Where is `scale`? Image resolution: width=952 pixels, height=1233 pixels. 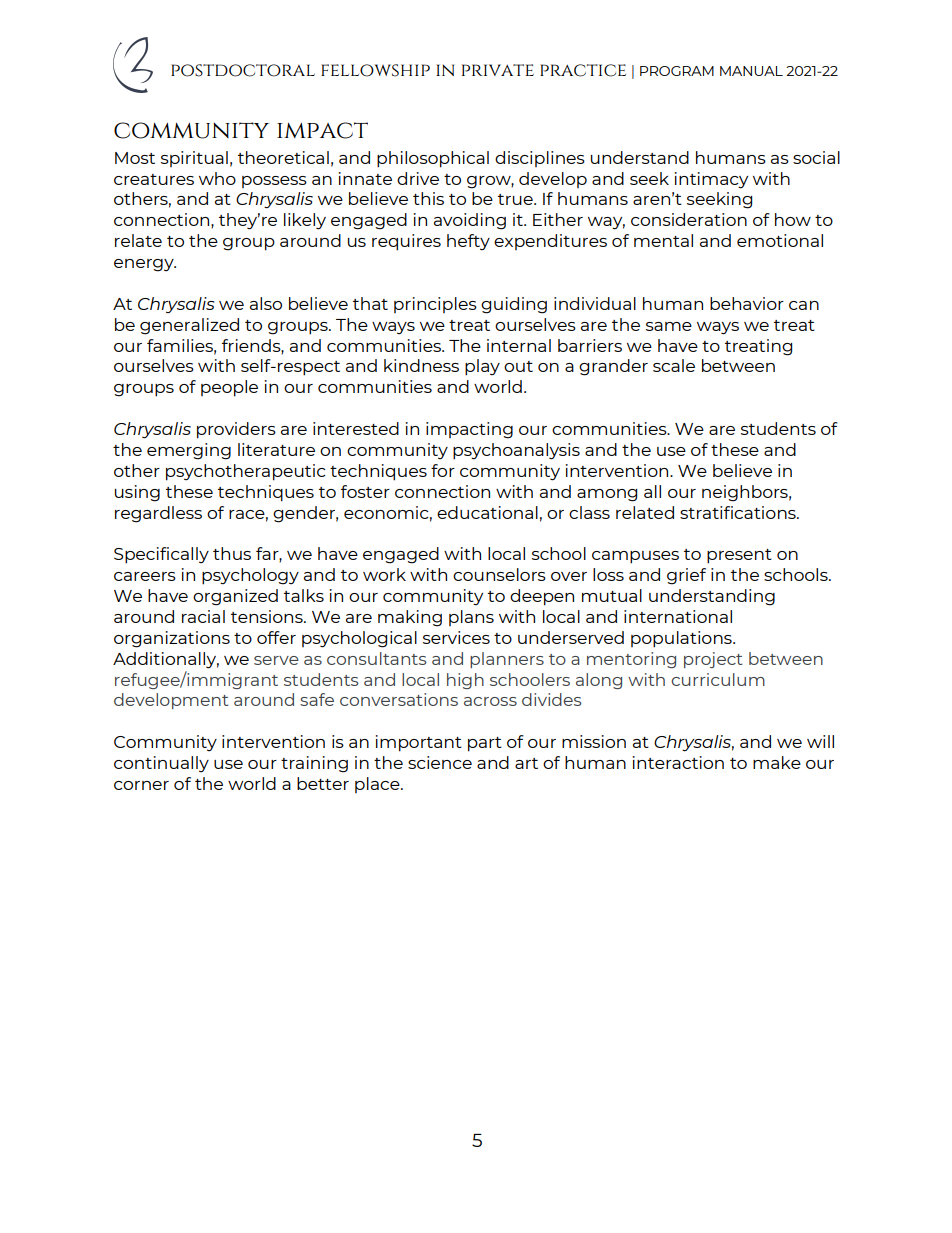 scale is located at coordinates (674, 365).
